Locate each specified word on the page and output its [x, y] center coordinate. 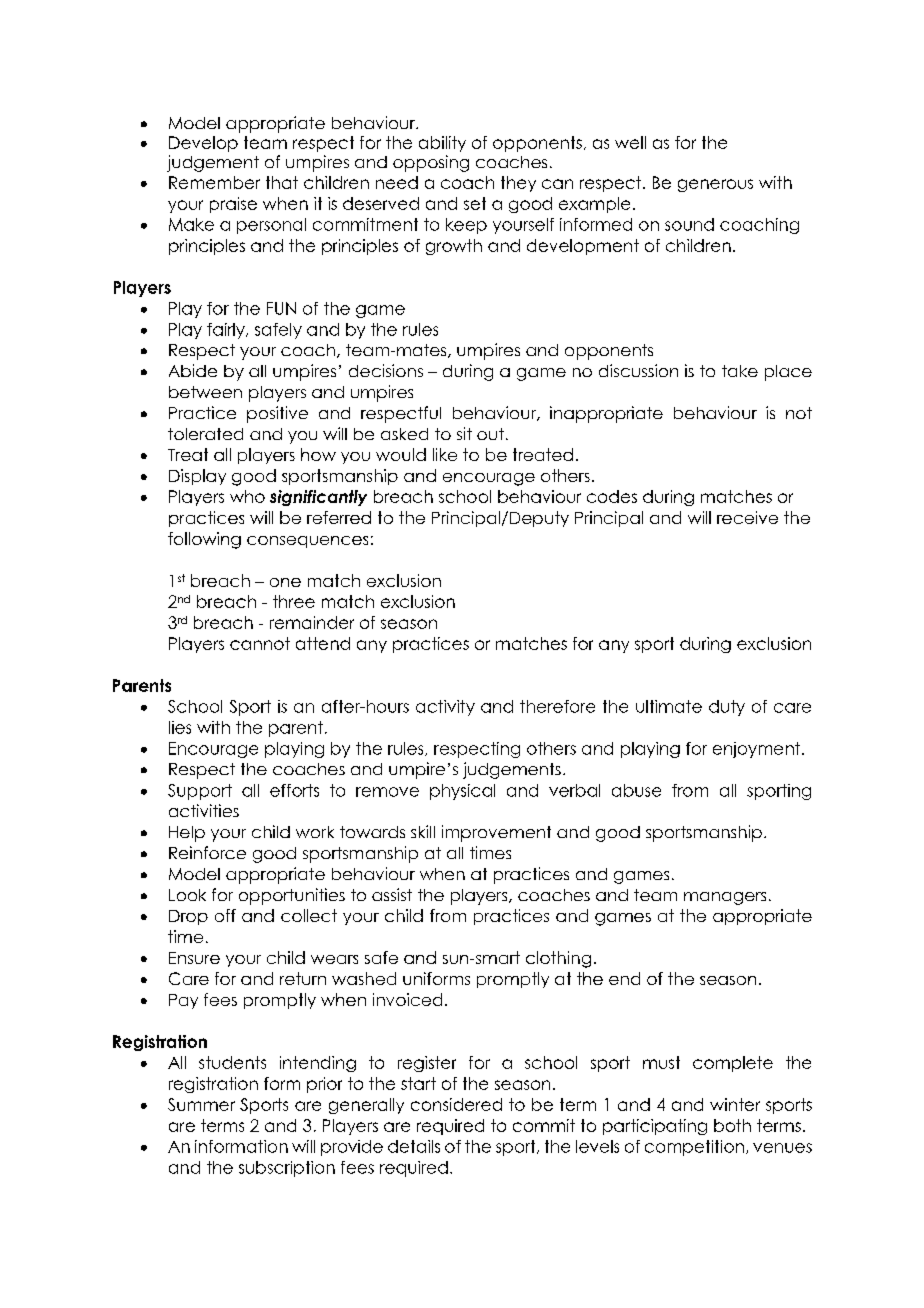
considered [456, 1104]
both [732, 1125]
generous [715, 185]
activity [445, 708]
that [282, 182]
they [518, 184]
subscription [287, 1169]
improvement [496, 833]
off [225, 915]
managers [725, 898]
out [490, 434]
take [740, 371]
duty [727, 708]
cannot [260, 643]
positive [277, 414]
